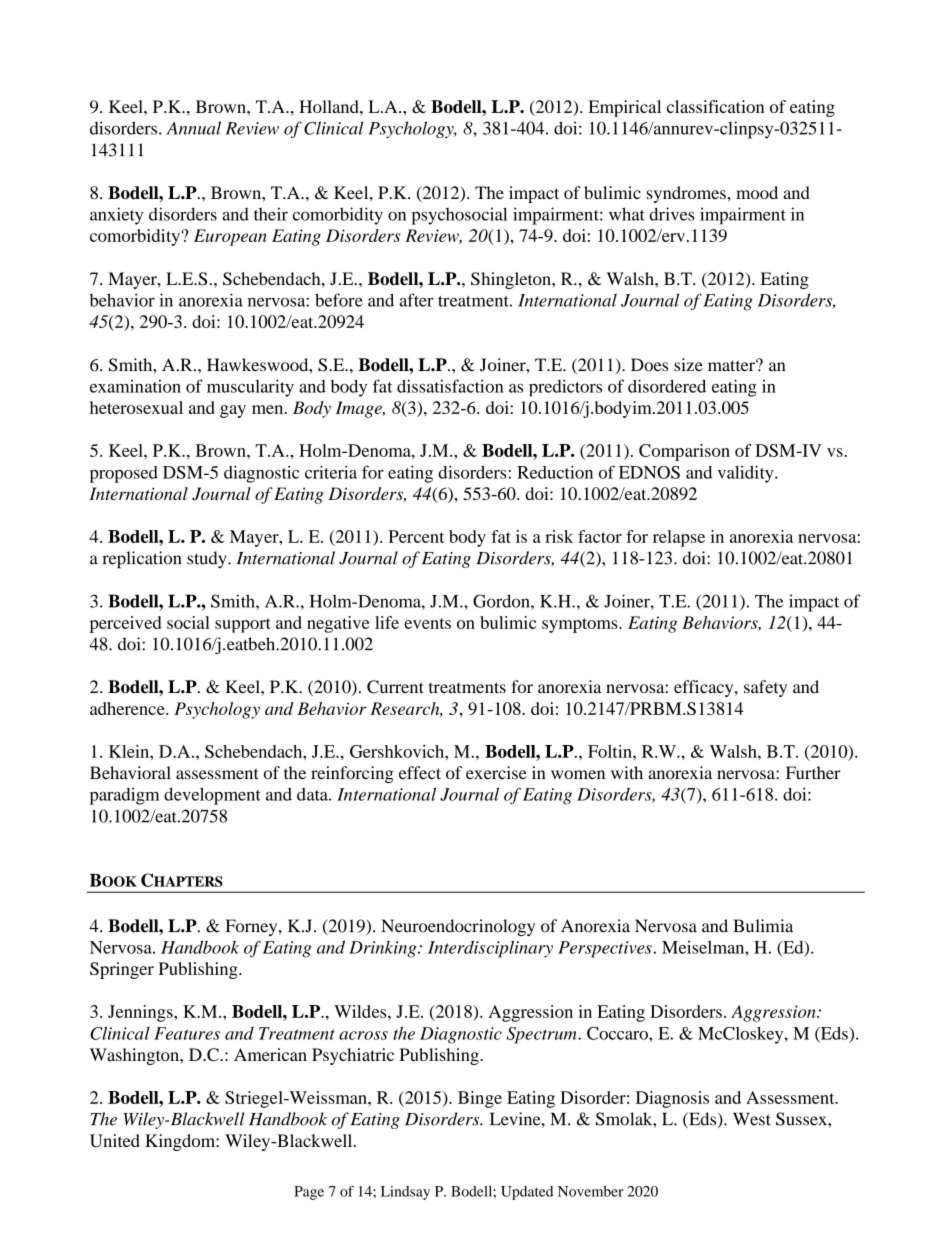 This screenshot has height=1233, width=952. I want to click on Percent, so click(416, 536).
